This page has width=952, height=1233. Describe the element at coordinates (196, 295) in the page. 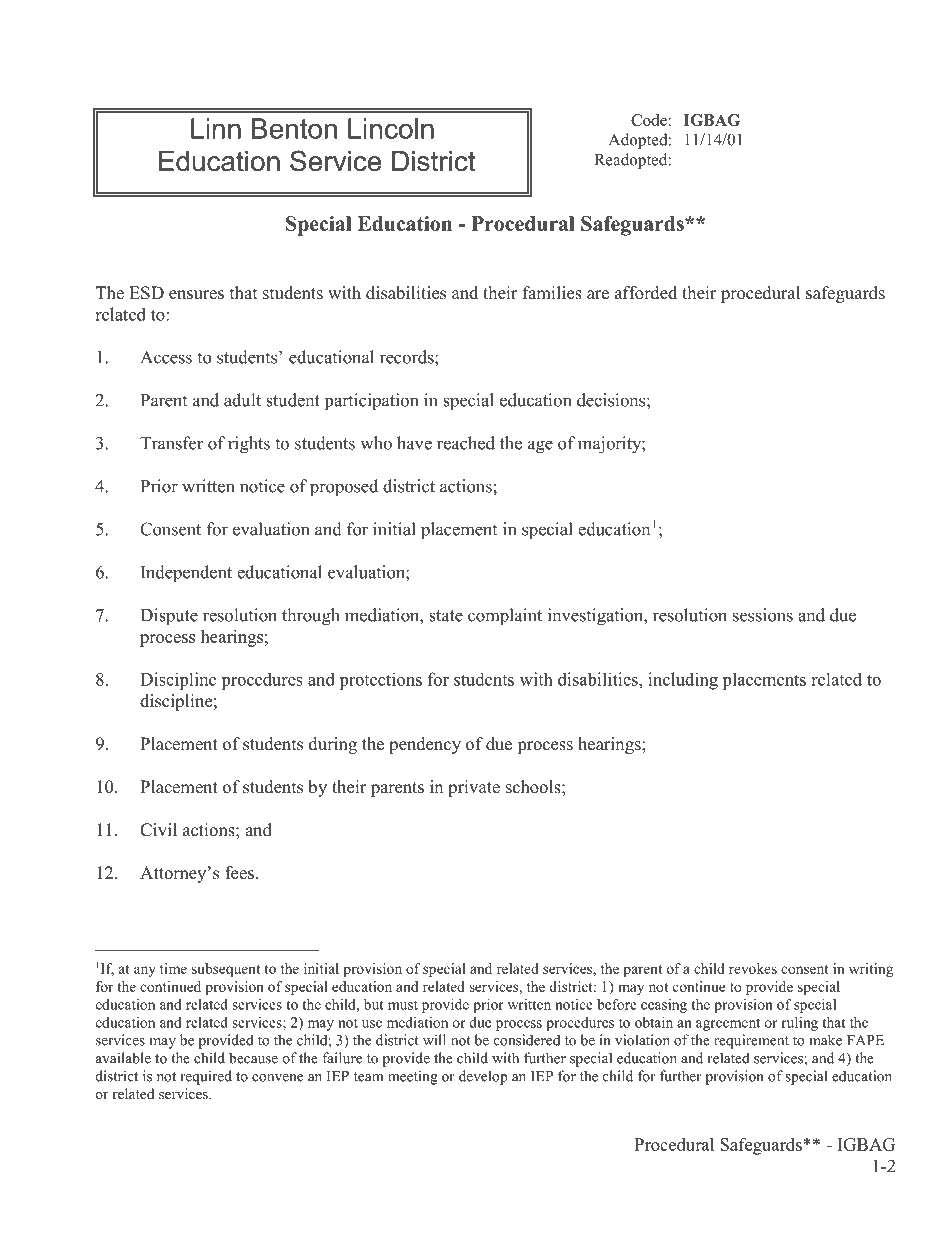

I see `ensures` at that location.
